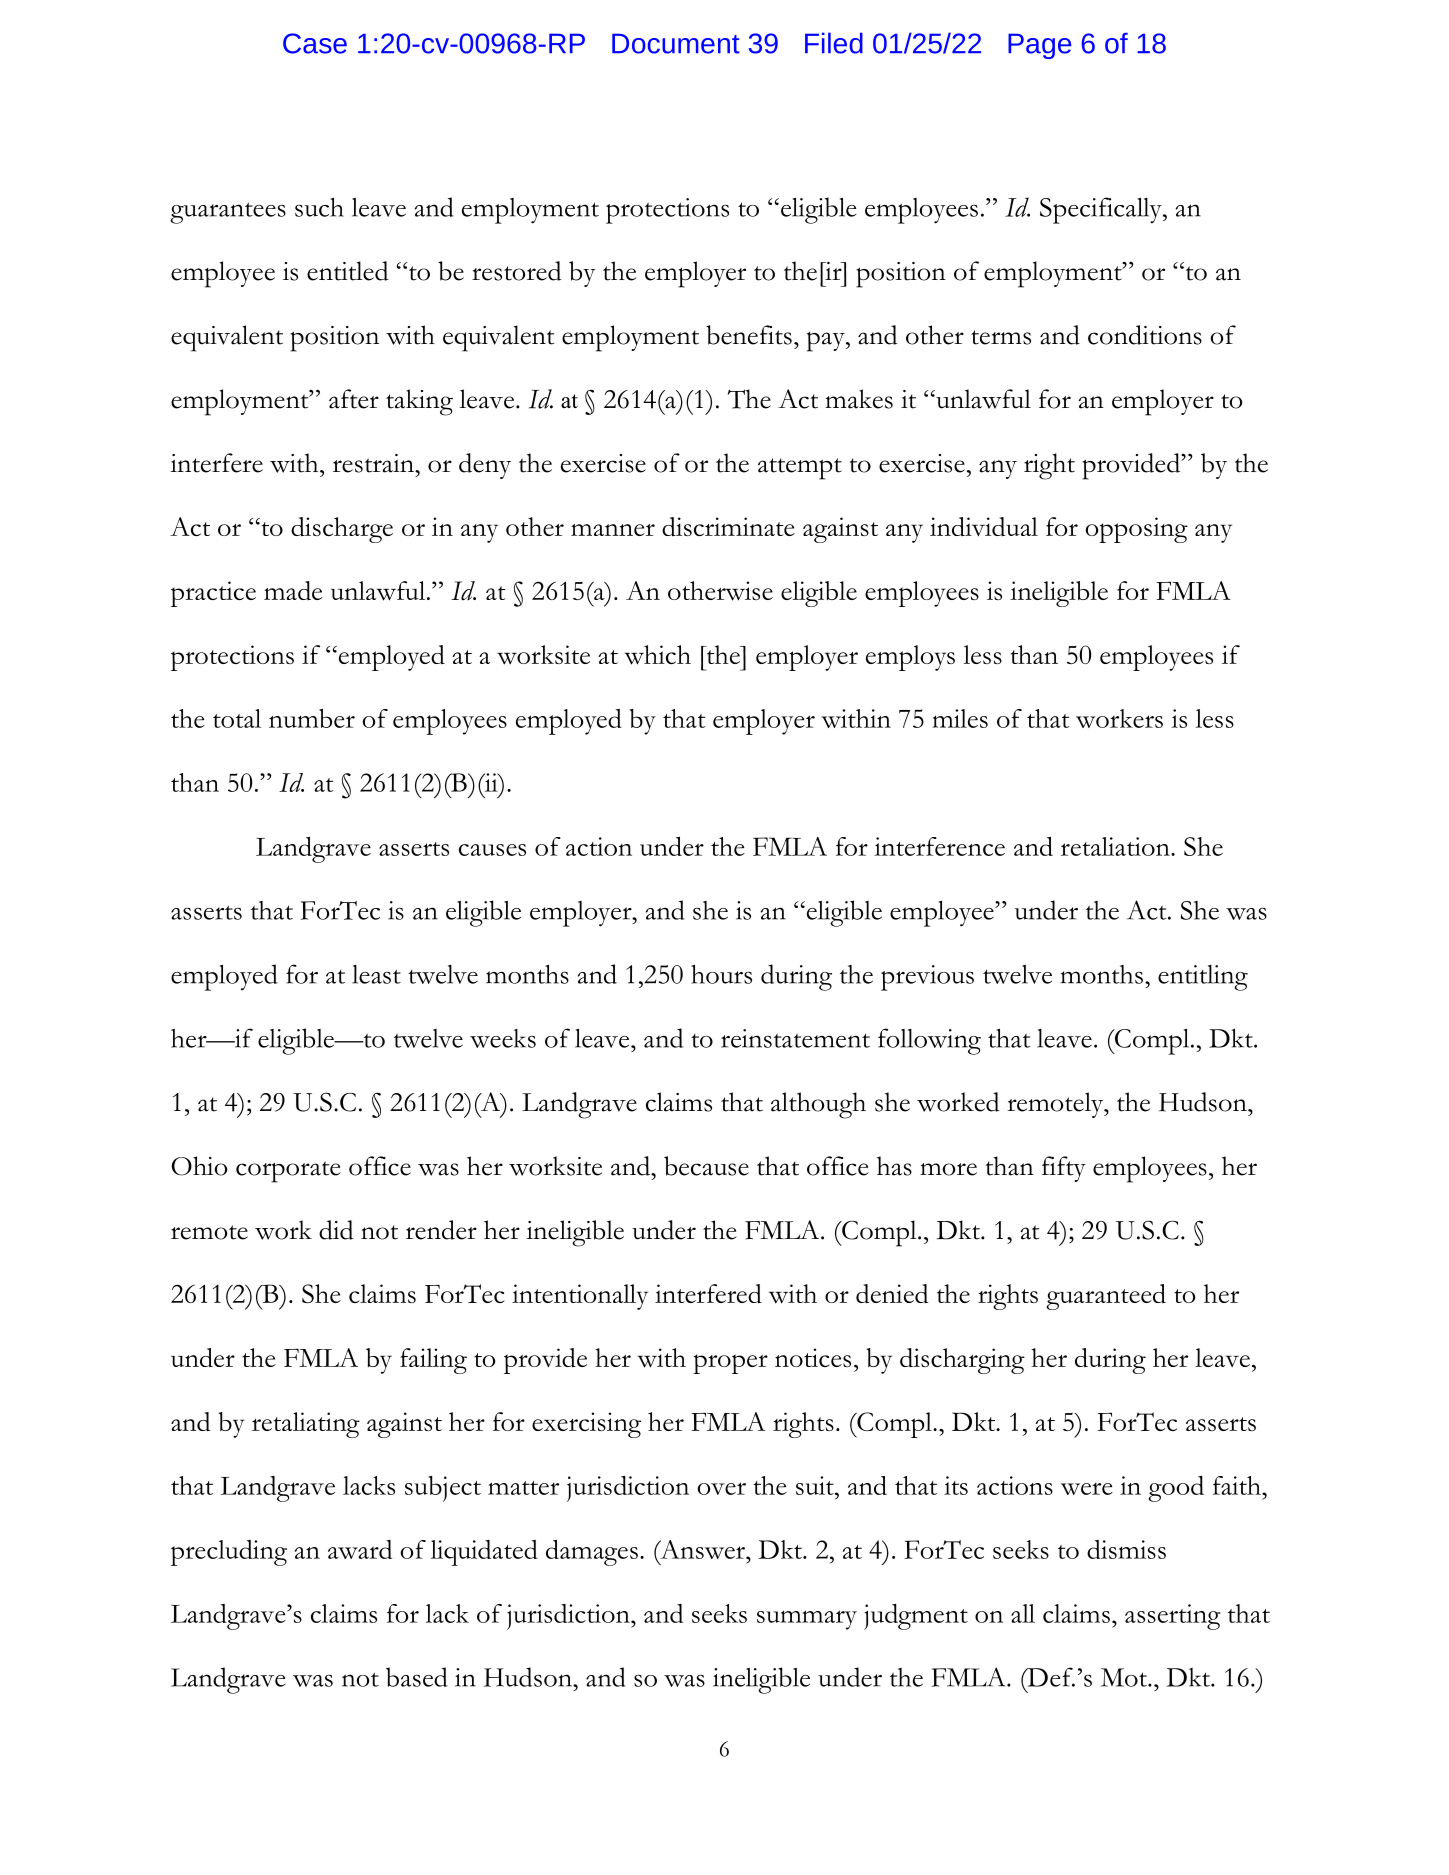  Describe the element at coordinates (1039, 46) in the screenshot. I see `Page` at that location.
